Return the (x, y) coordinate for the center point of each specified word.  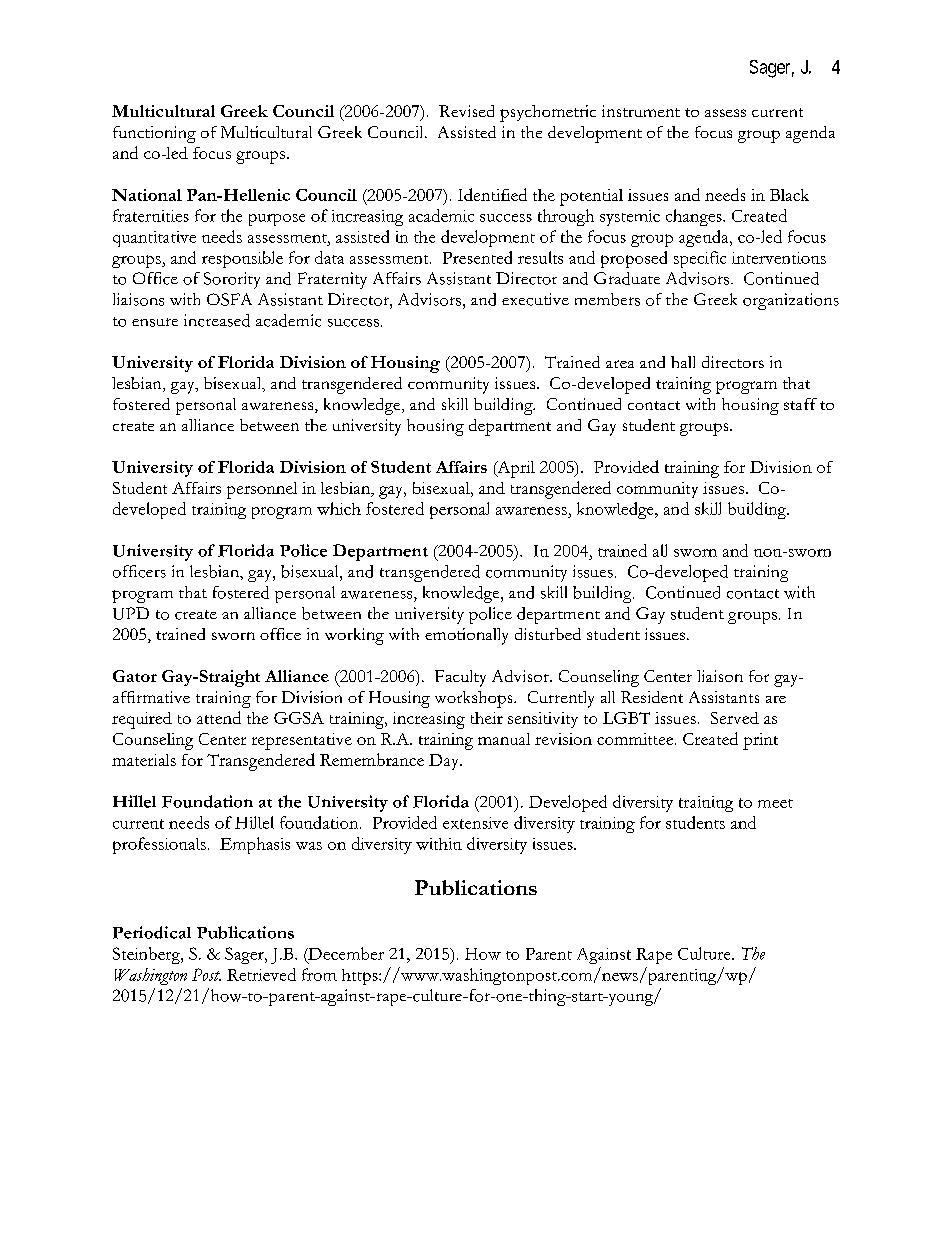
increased (217, 320)
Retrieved (261, 974)
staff (800, 404)
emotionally (466, 636)
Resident (652, 697)
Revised (466, 111)
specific (700, 259)
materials (144, 760)
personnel (262, 490)
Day (445, 762)
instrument (641, 111)
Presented (477, 257)
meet (775, 803)
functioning (154, 134)
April (515, 469)
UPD (131, 613)
